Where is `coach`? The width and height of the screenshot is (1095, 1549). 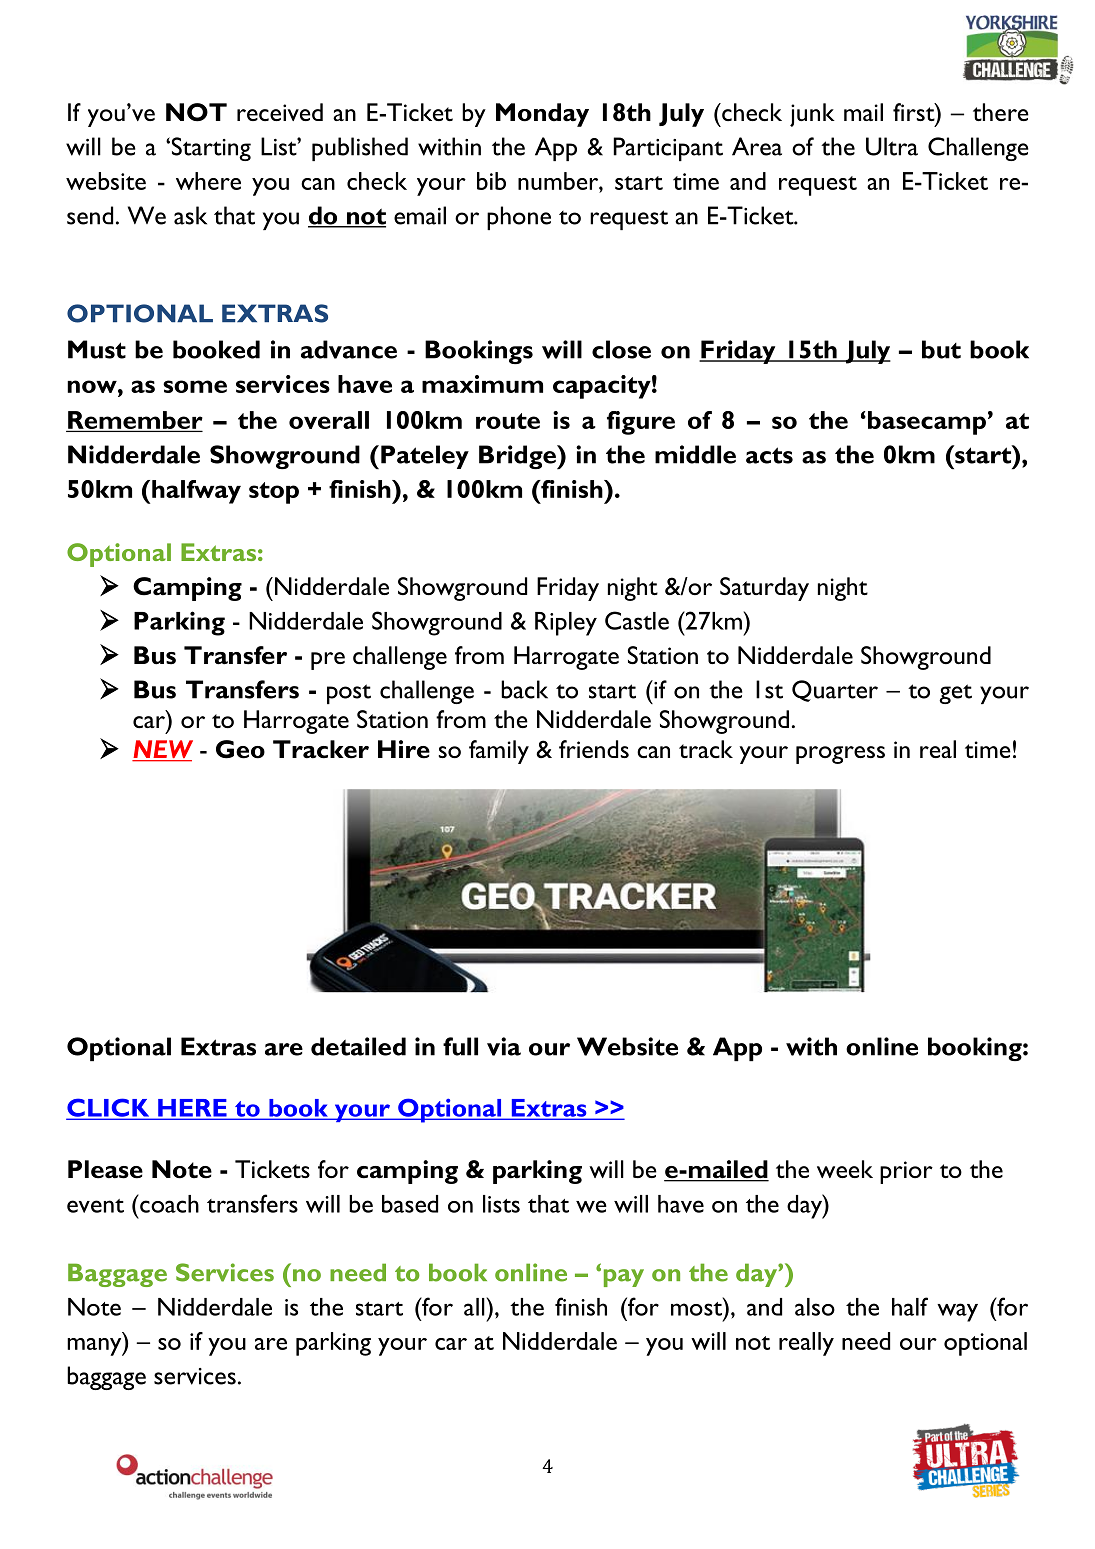 coach is located at coordinates (168, 1203).
